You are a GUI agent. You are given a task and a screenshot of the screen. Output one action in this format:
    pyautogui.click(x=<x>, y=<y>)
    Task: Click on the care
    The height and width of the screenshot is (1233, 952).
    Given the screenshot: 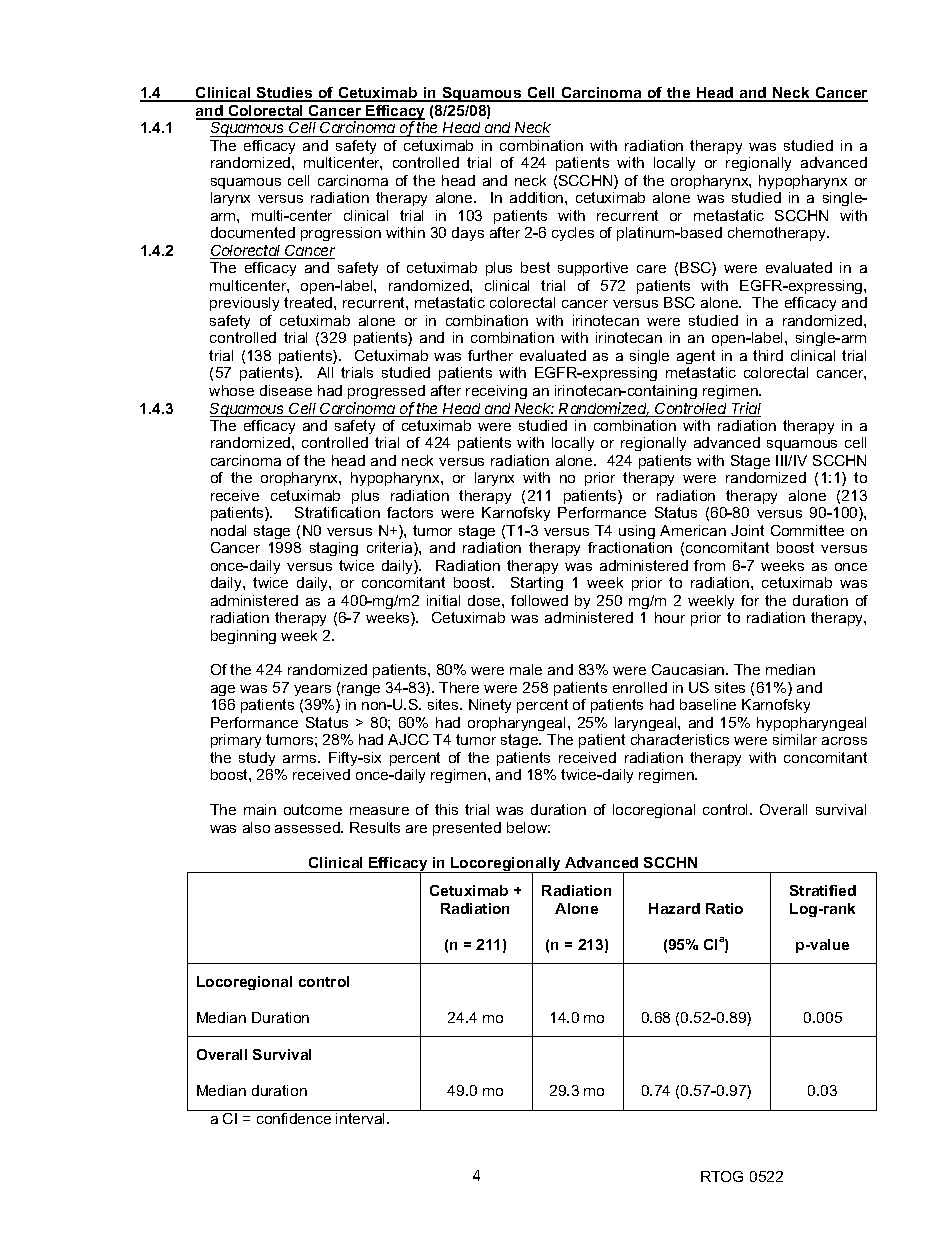 What is the action you would take?
    pyautogui.click(x=651, y=269)
